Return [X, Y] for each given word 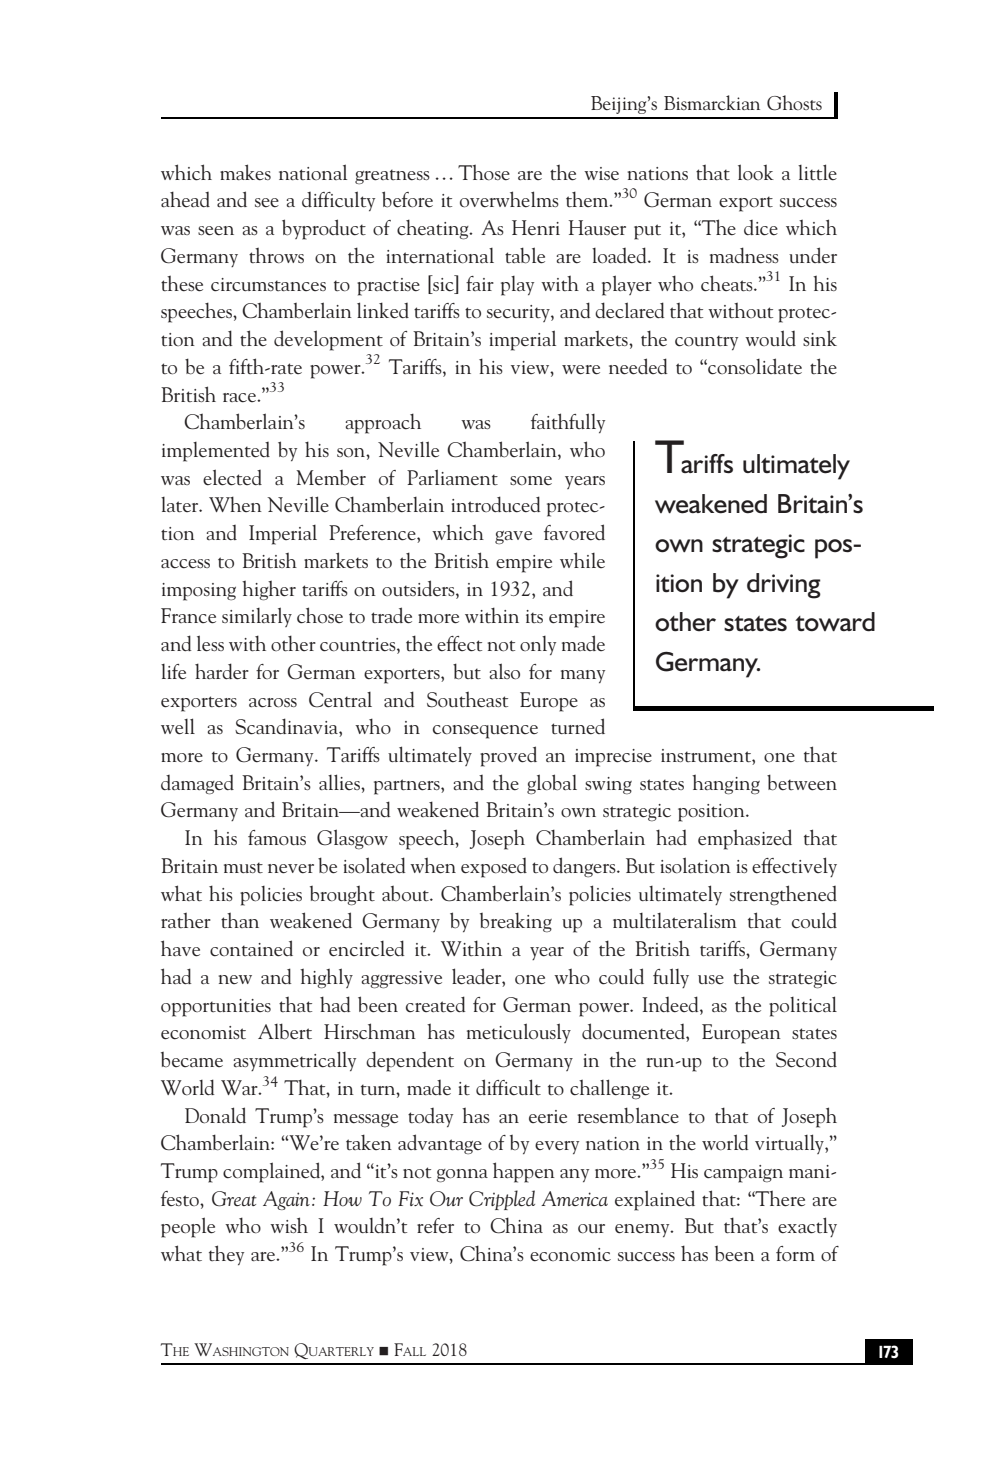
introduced [496, 504]
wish [289, 1225]
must [243, 867]
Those [484, 172]
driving [784, 586]
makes [245, 172]
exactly [807, 1227]
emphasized [745, 839]
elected [232, 477]
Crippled [502, 1200]
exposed [494, 868]
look [756, 172]
